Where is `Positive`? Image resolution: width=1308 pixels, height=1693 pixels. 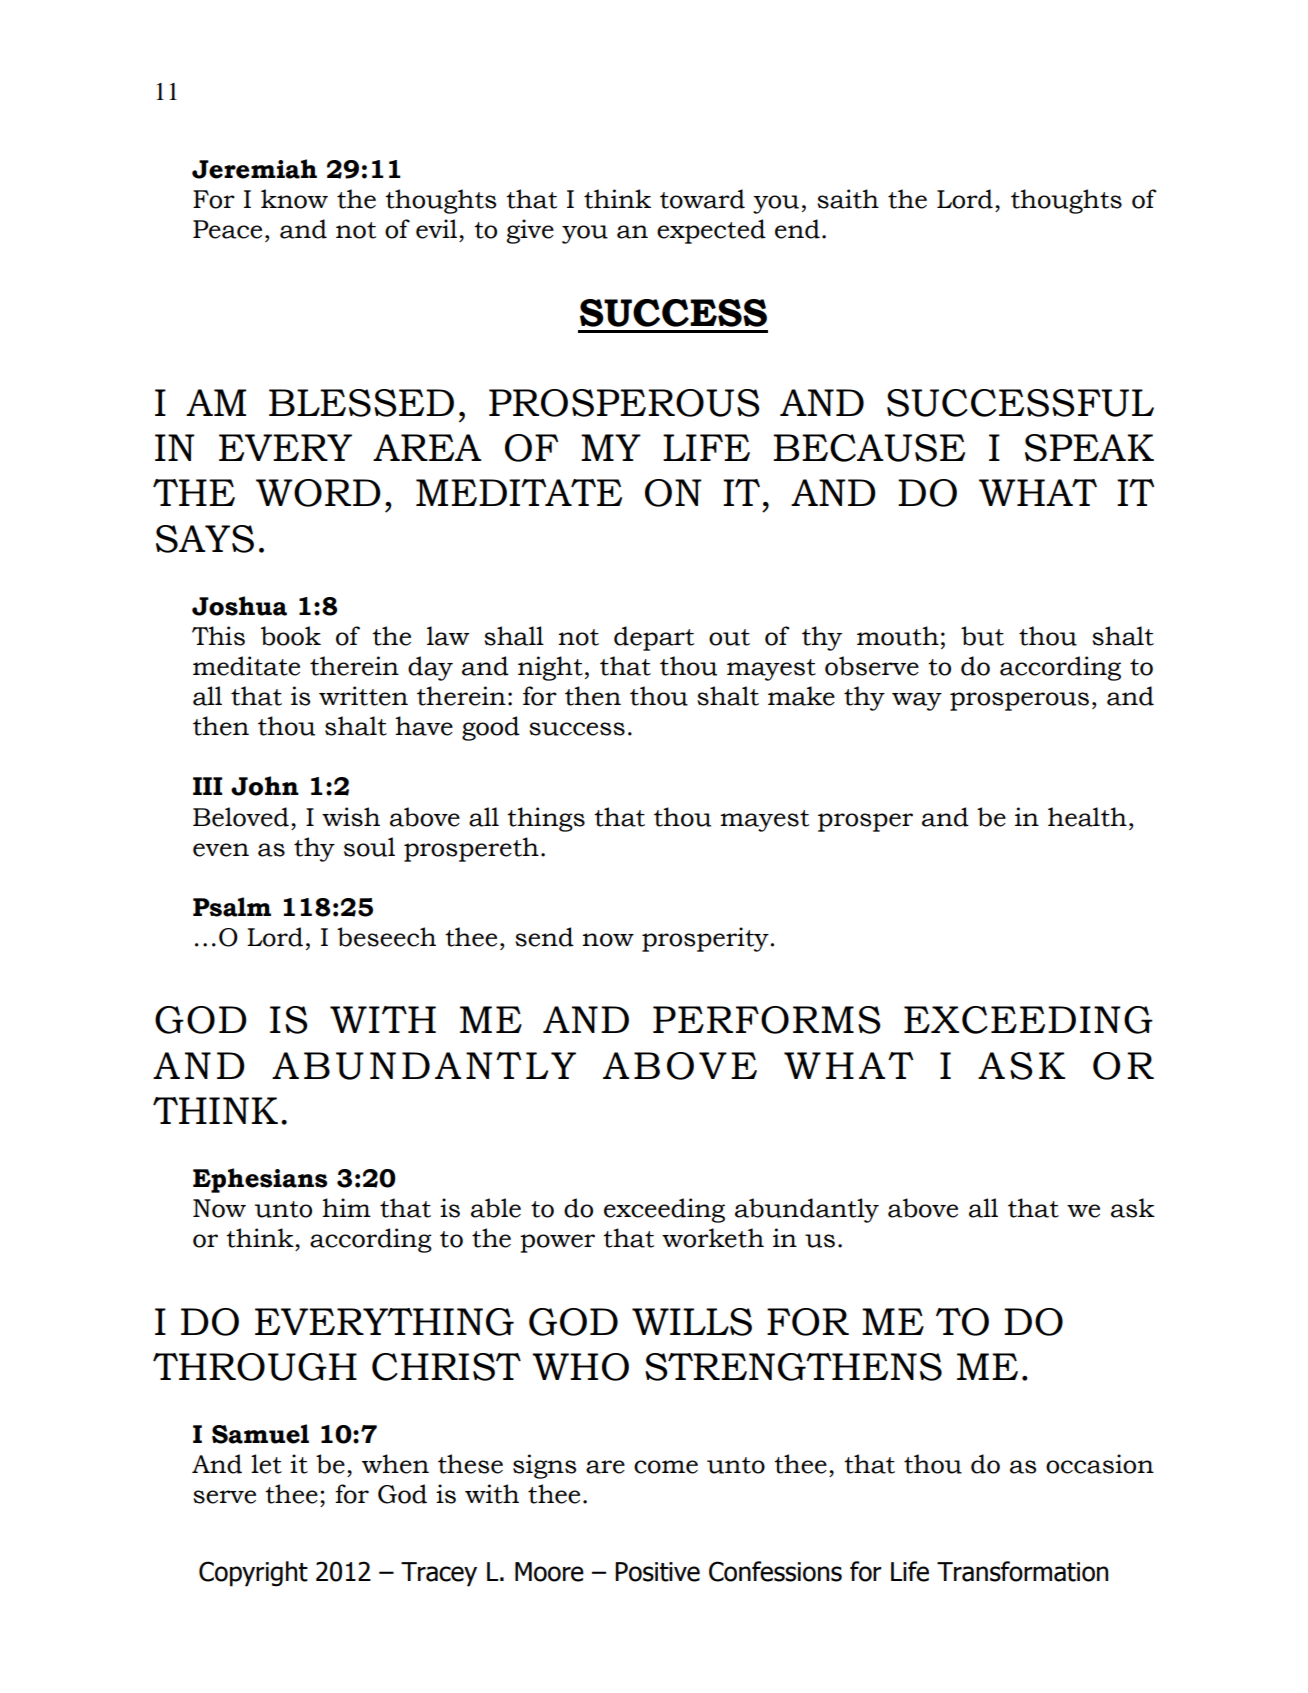
Positive is located at coordinates (657, 1572).
